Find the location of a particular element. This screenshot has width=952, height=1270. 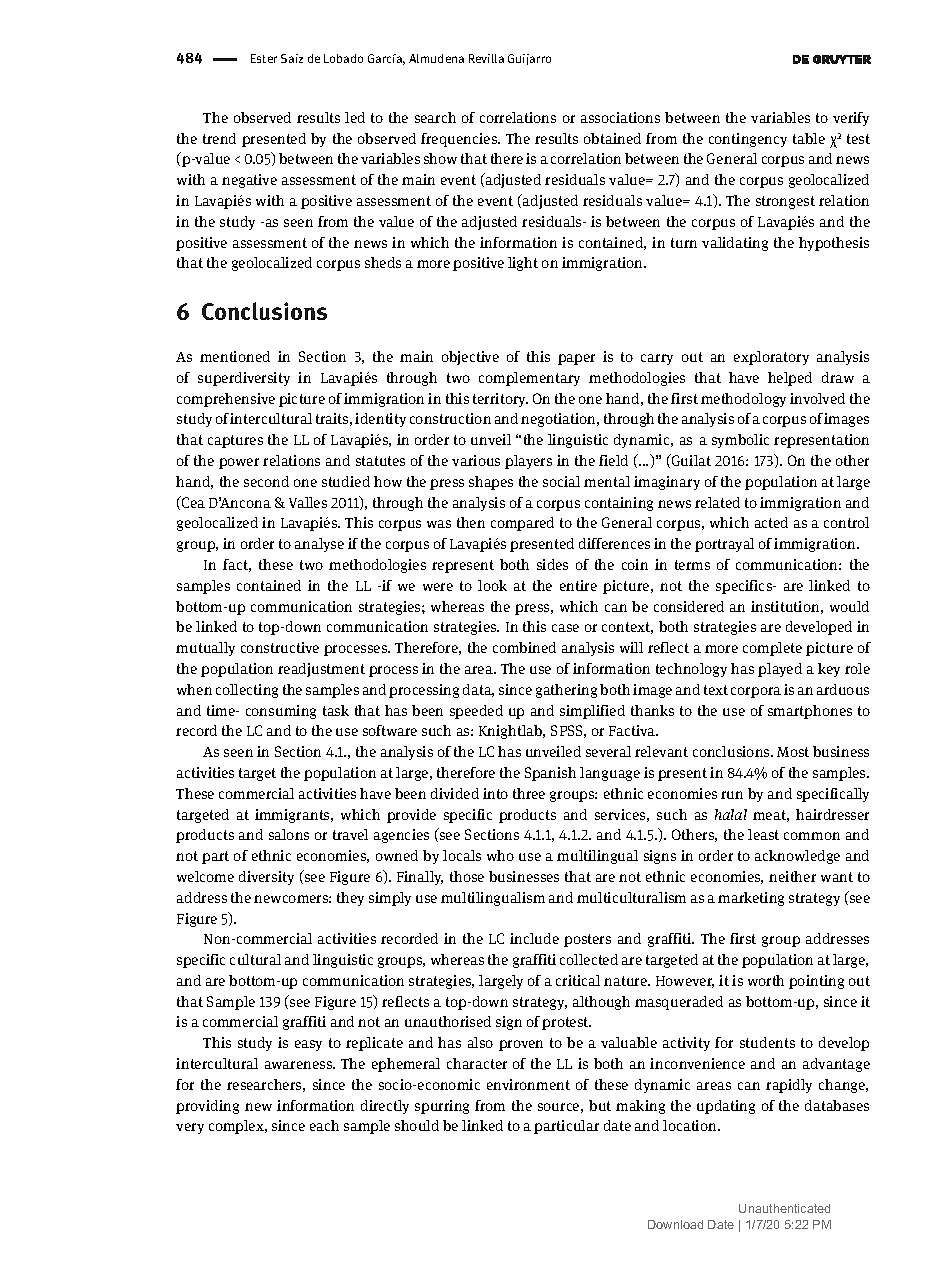

salons is located at coordinates (289, 834).
